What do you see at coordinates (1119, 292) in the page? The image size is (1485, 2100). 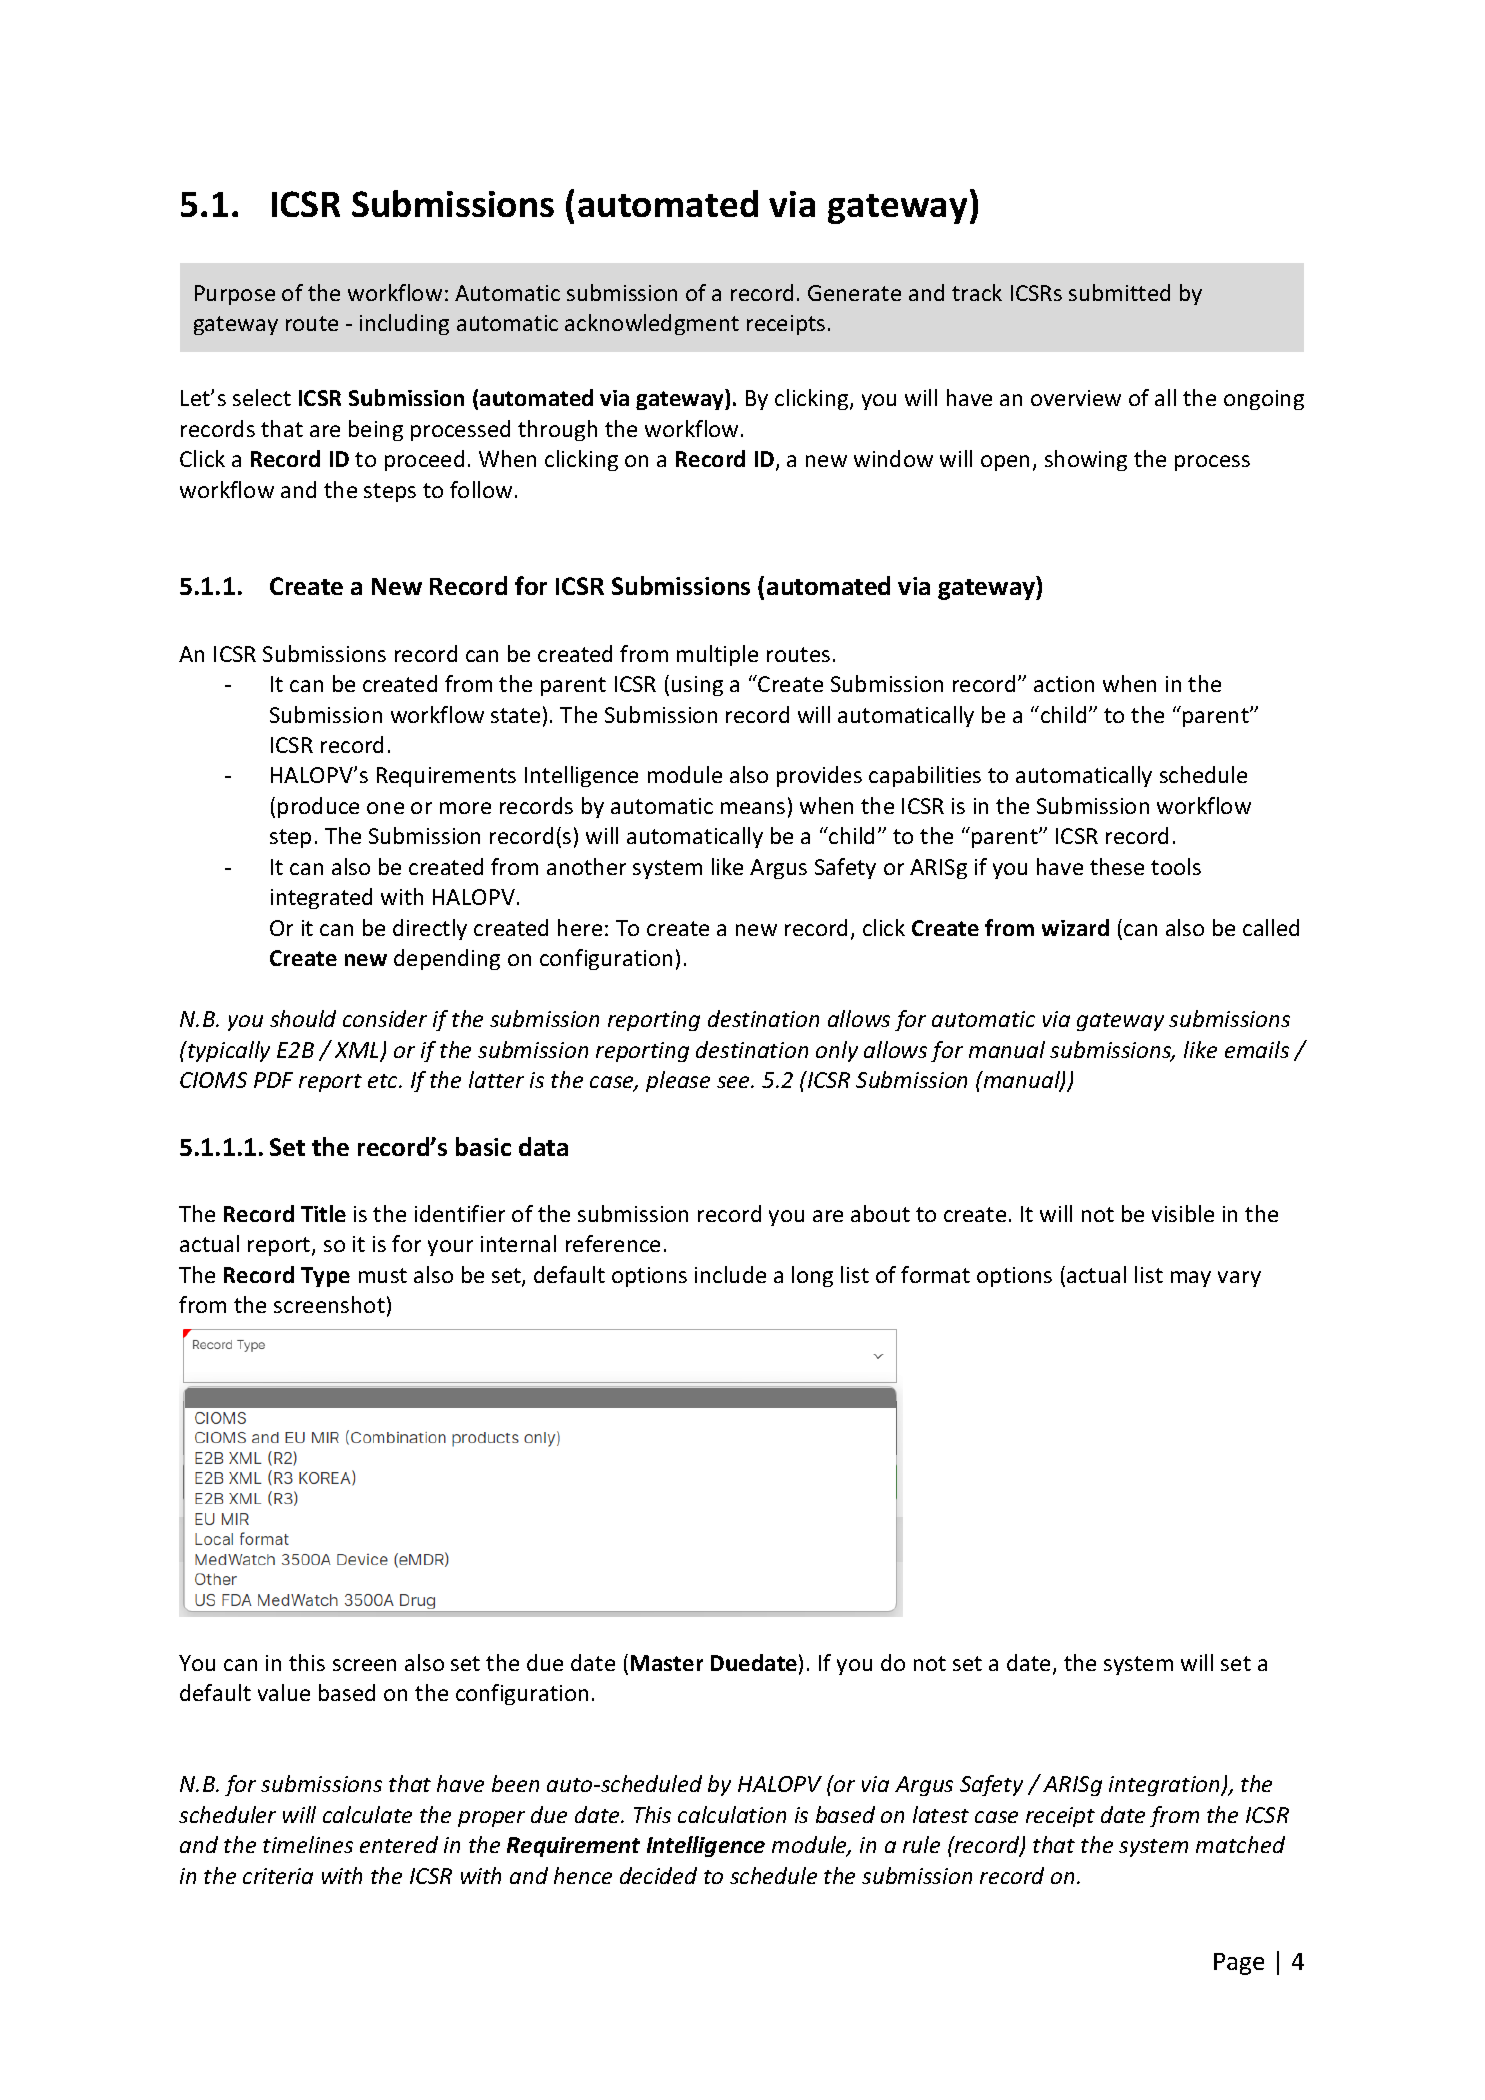 I see `submitted` at bounding box center [1119, 292].
